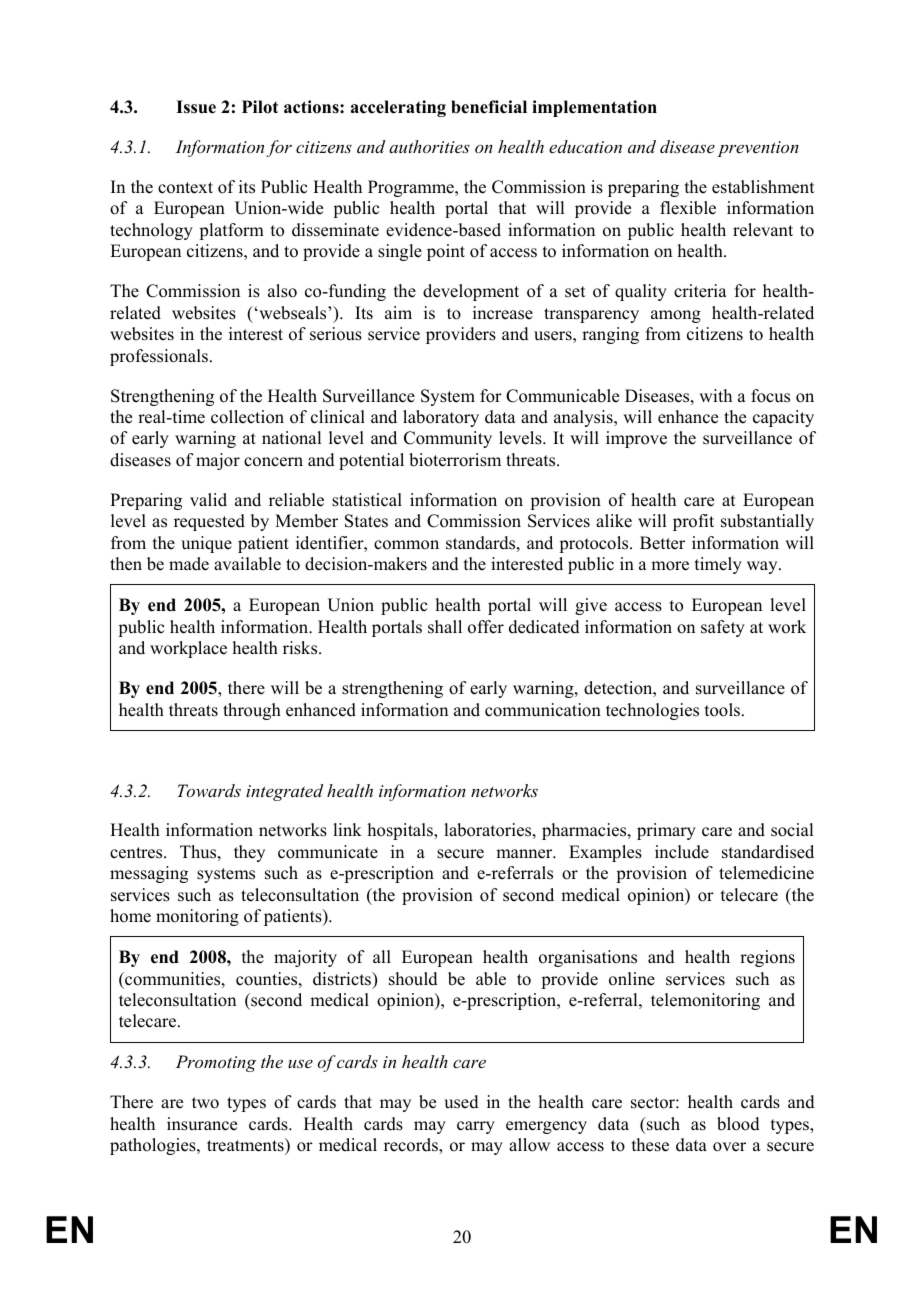 This page has height=1308, width=924. I want to click on Issue, so click(196, 107).
